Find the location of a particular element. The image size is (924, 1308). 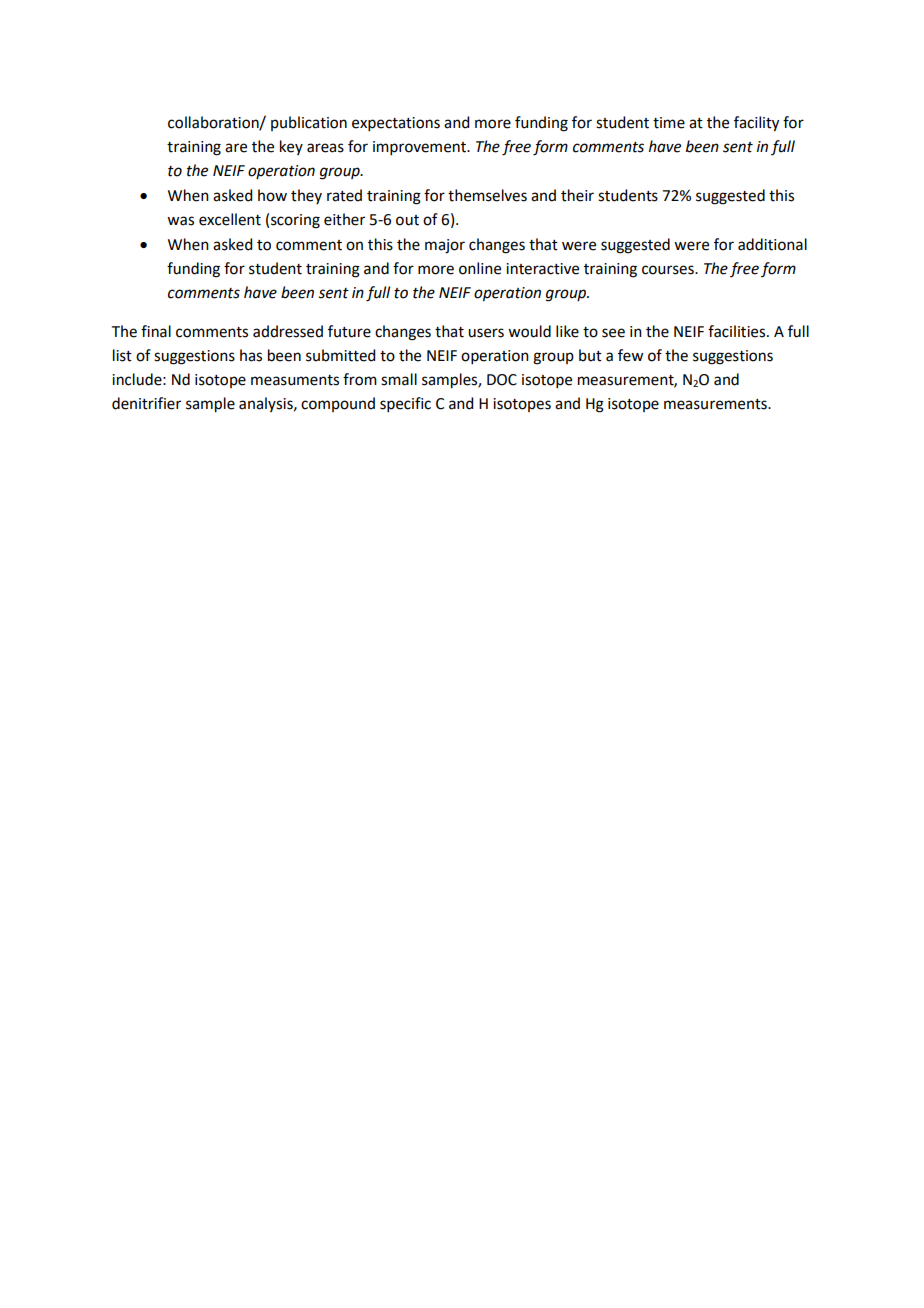

compound is located at coordinates (338, 404).
